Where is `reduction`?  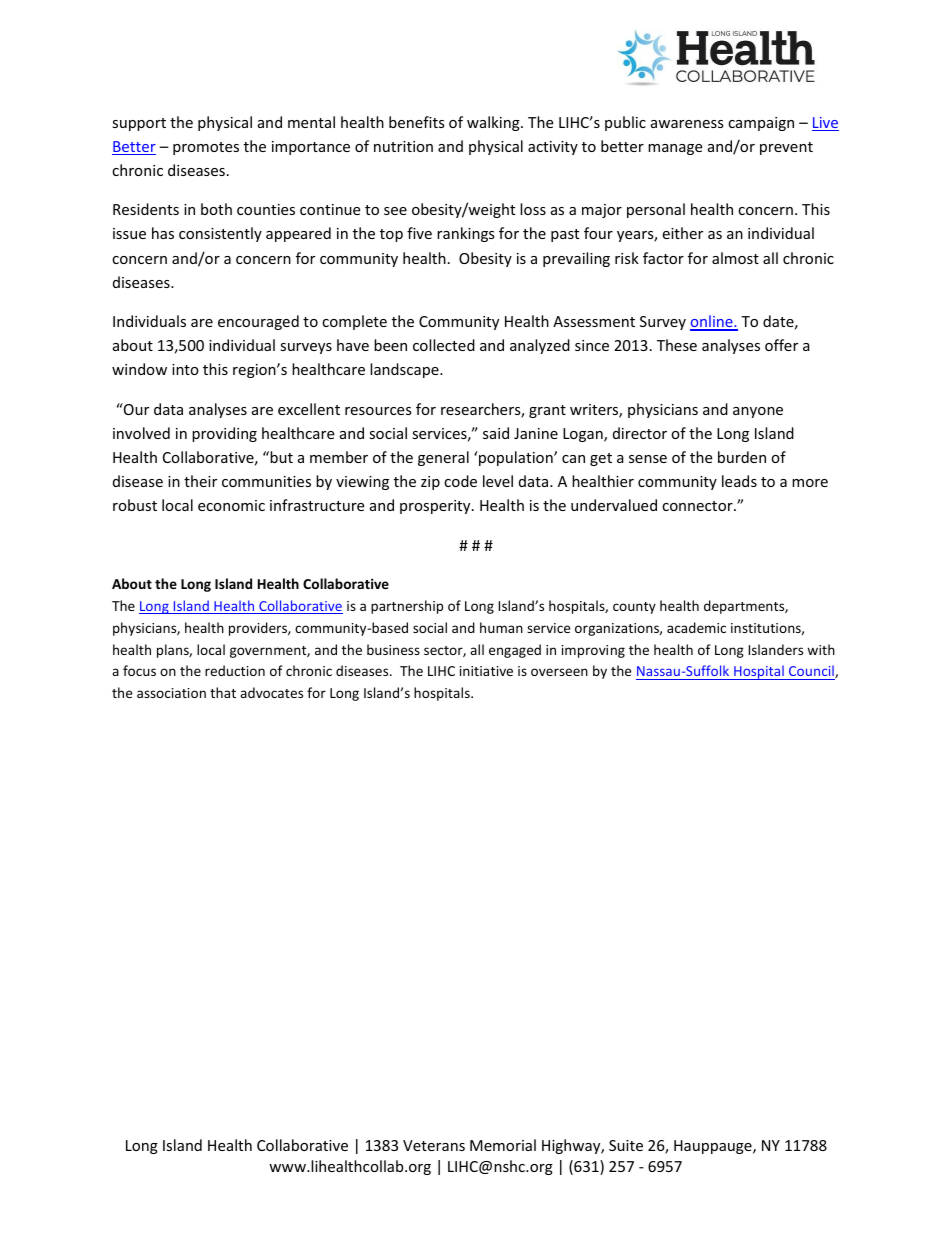
reduction is located at coordinates (235, 670).
